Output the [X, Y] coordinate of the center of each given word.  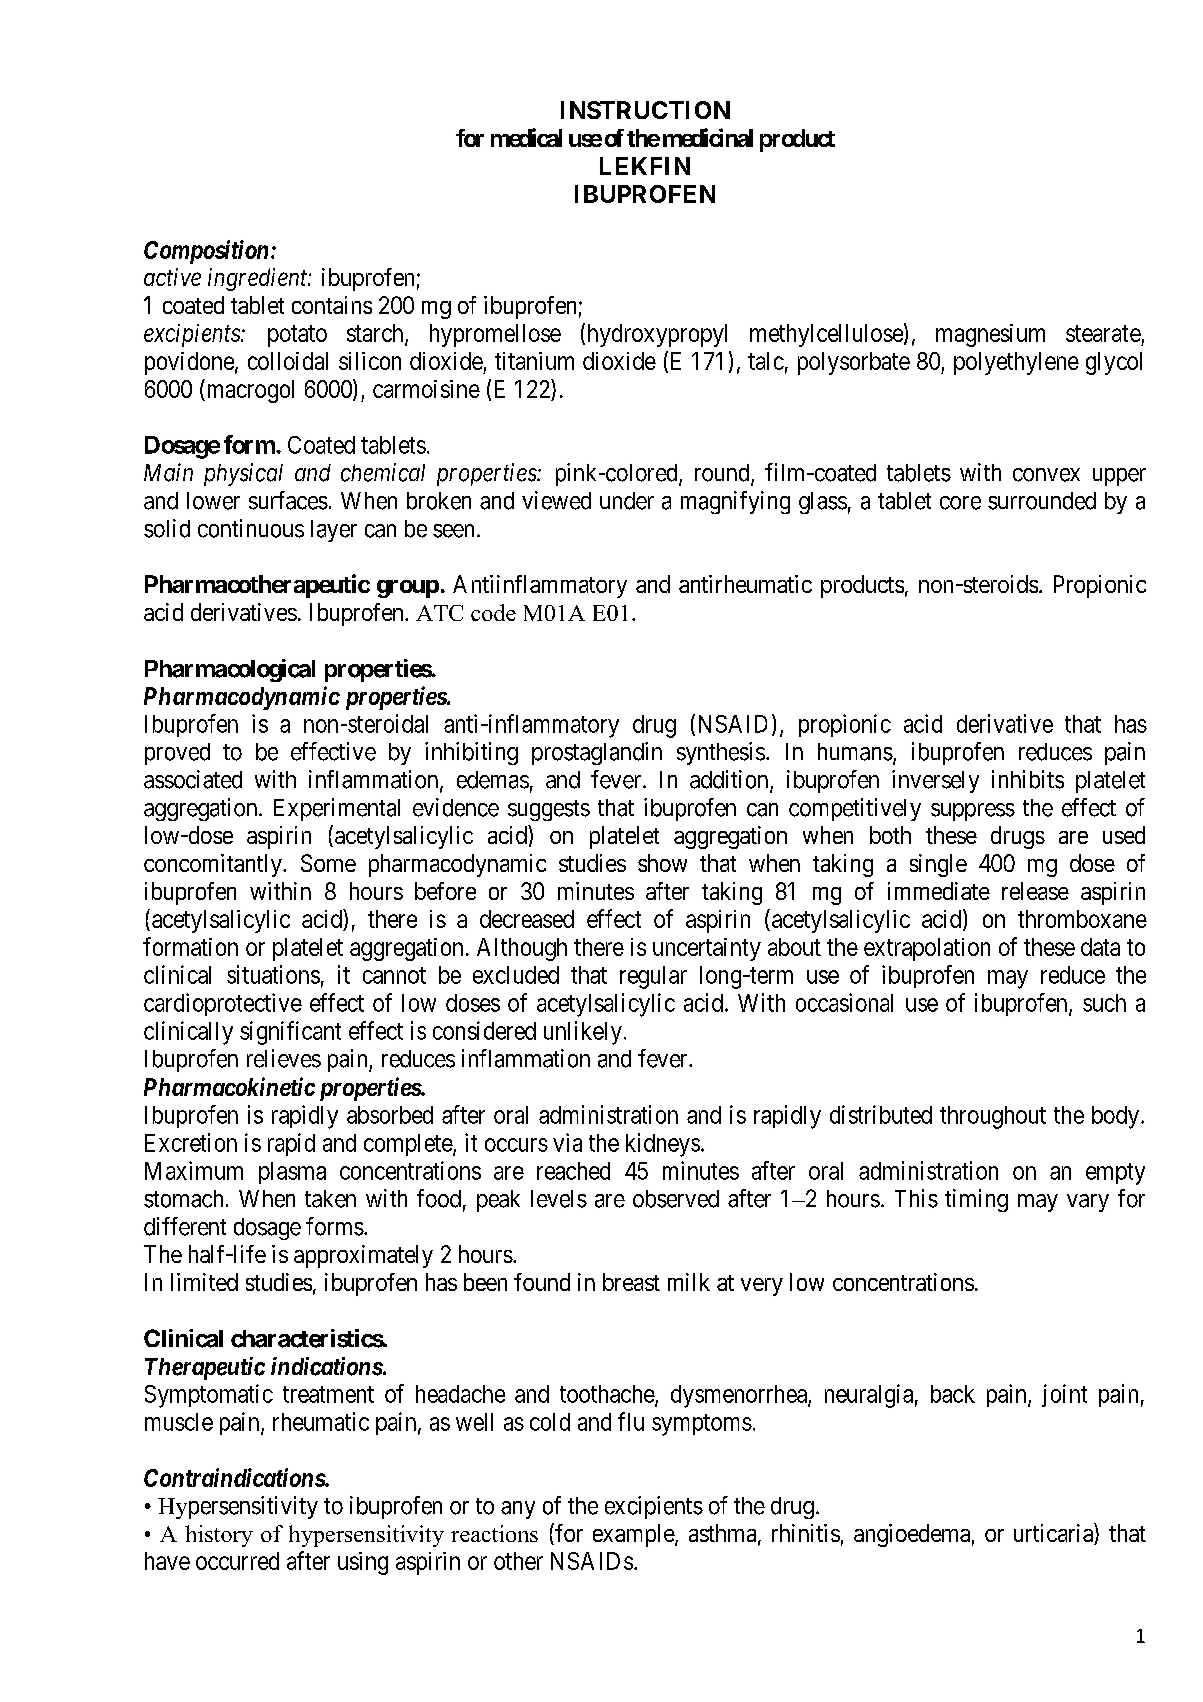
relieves [284, 1058]
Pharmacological [230, 670]
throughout [993, 1117]
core [960, 503]
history [219, 1536]
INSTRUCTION [645, 110]
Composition [206, 252]
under [627, 501]
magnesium [990, 335]
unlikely [583, 1033]
